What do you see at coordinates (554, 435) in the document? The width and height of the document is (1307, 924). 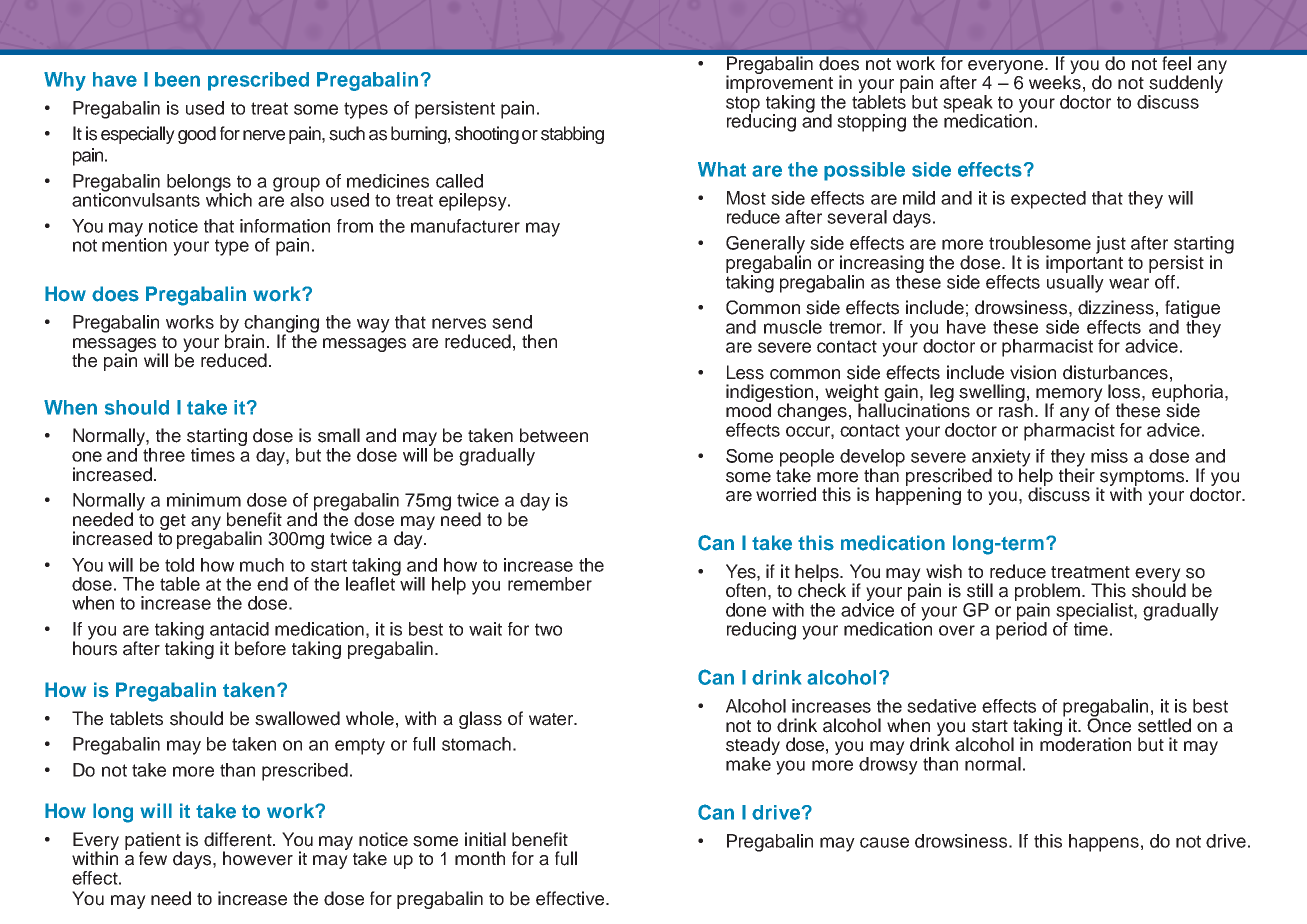 I see `between` at bounding box center [554, 435].
